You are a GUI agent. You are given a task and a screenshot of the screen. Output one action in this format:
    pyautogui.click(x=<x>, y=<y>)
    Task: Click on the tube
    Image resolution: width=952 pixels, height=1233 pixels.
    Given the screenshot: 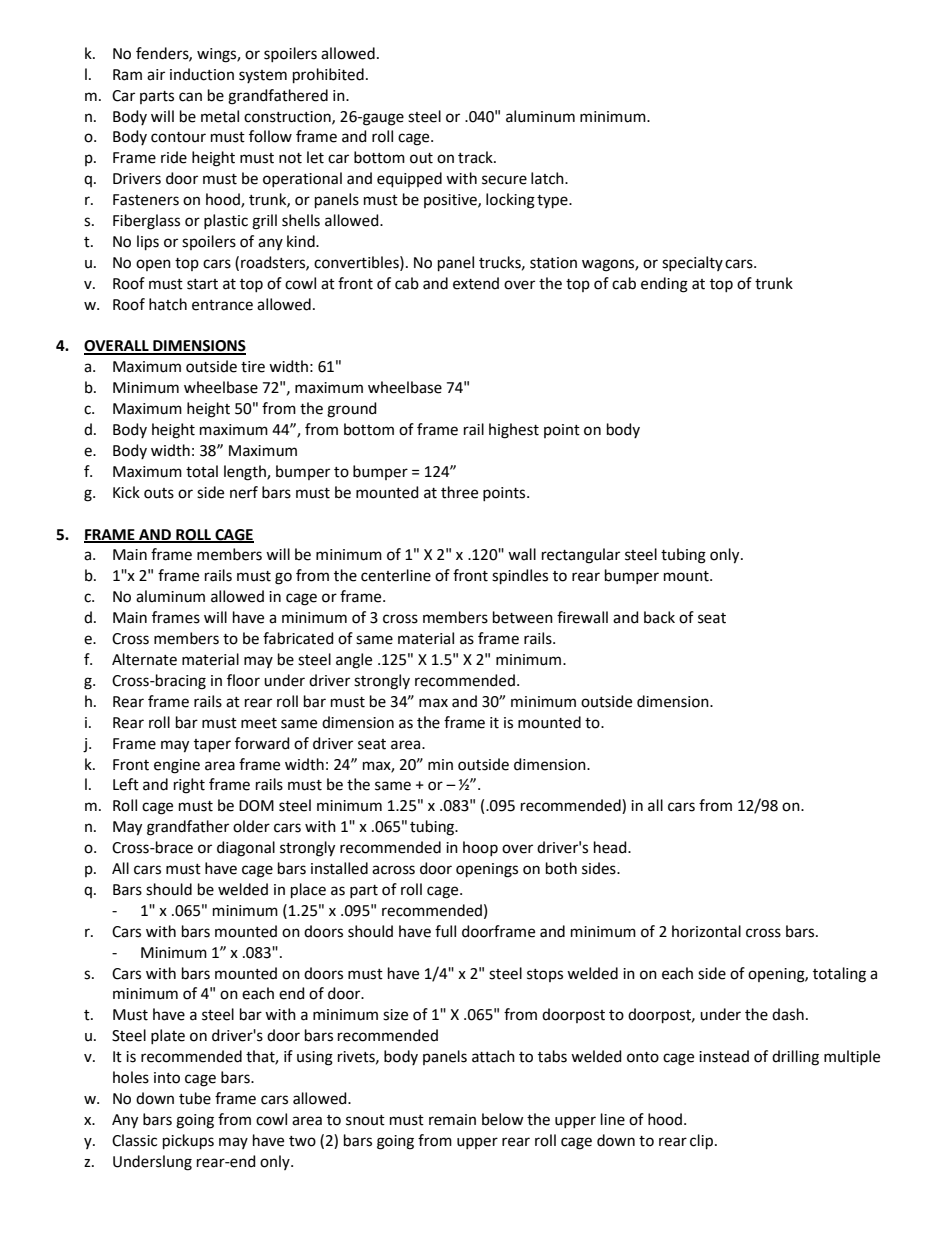 What is the action you would take?
    pyautogui.click(x=195, y=1098)
